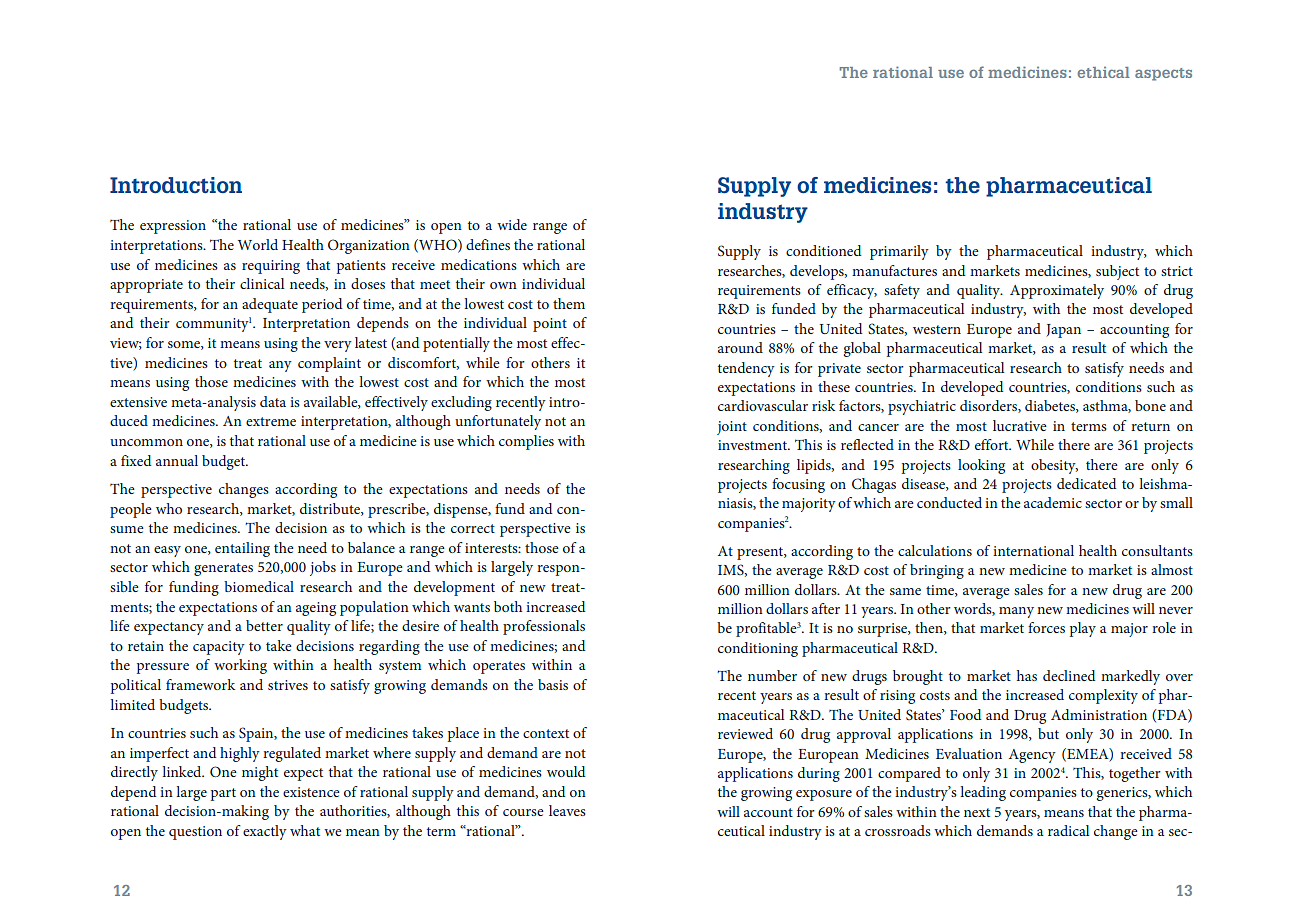 This screenshot has width=1303, height=924. I want to click on obesity, so click(1054, 466).
